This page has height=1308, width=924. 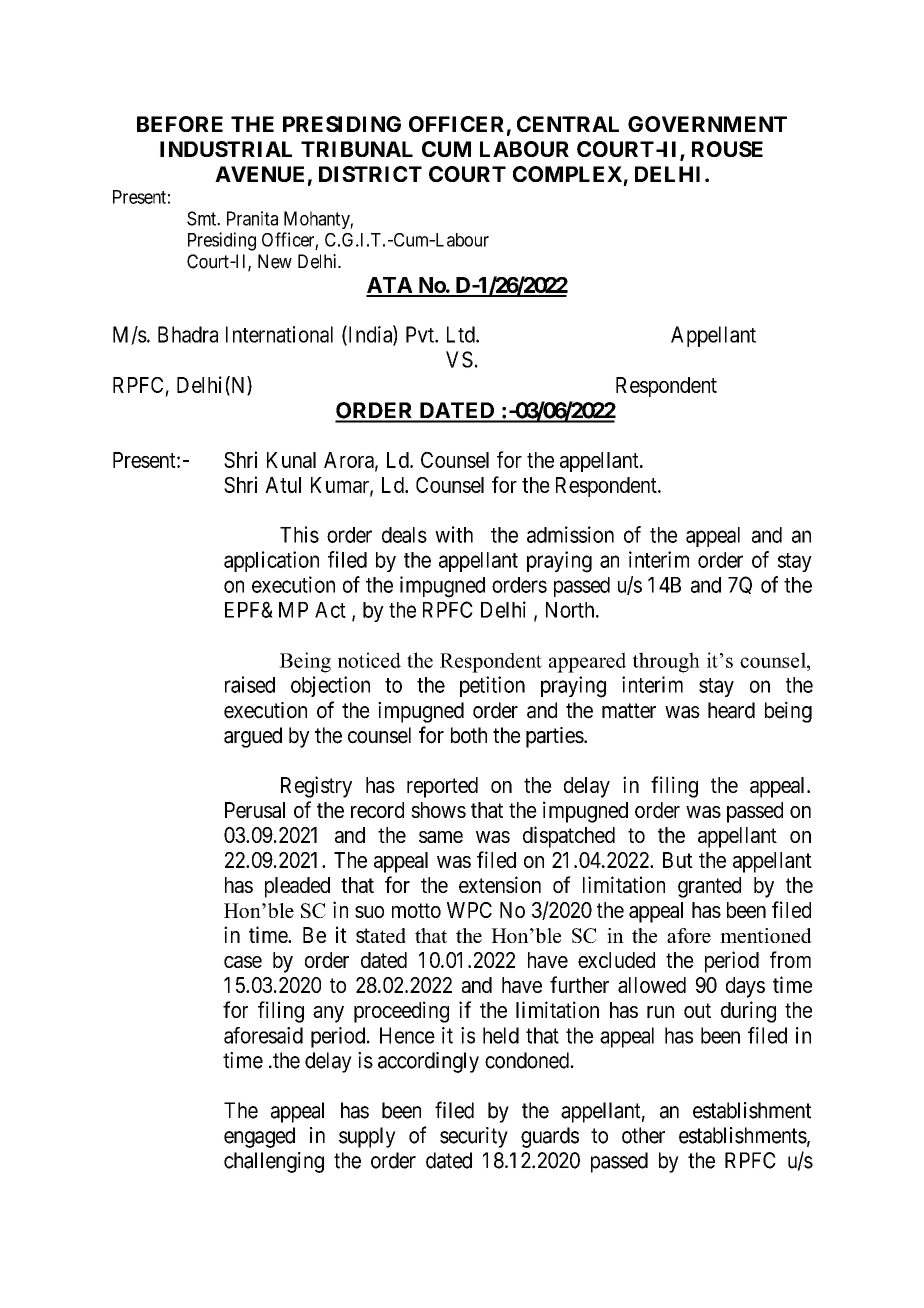 What do you see at coordinates (259, 1137) in the page?
I see `engaged` at bounding box center [259, 1137].
